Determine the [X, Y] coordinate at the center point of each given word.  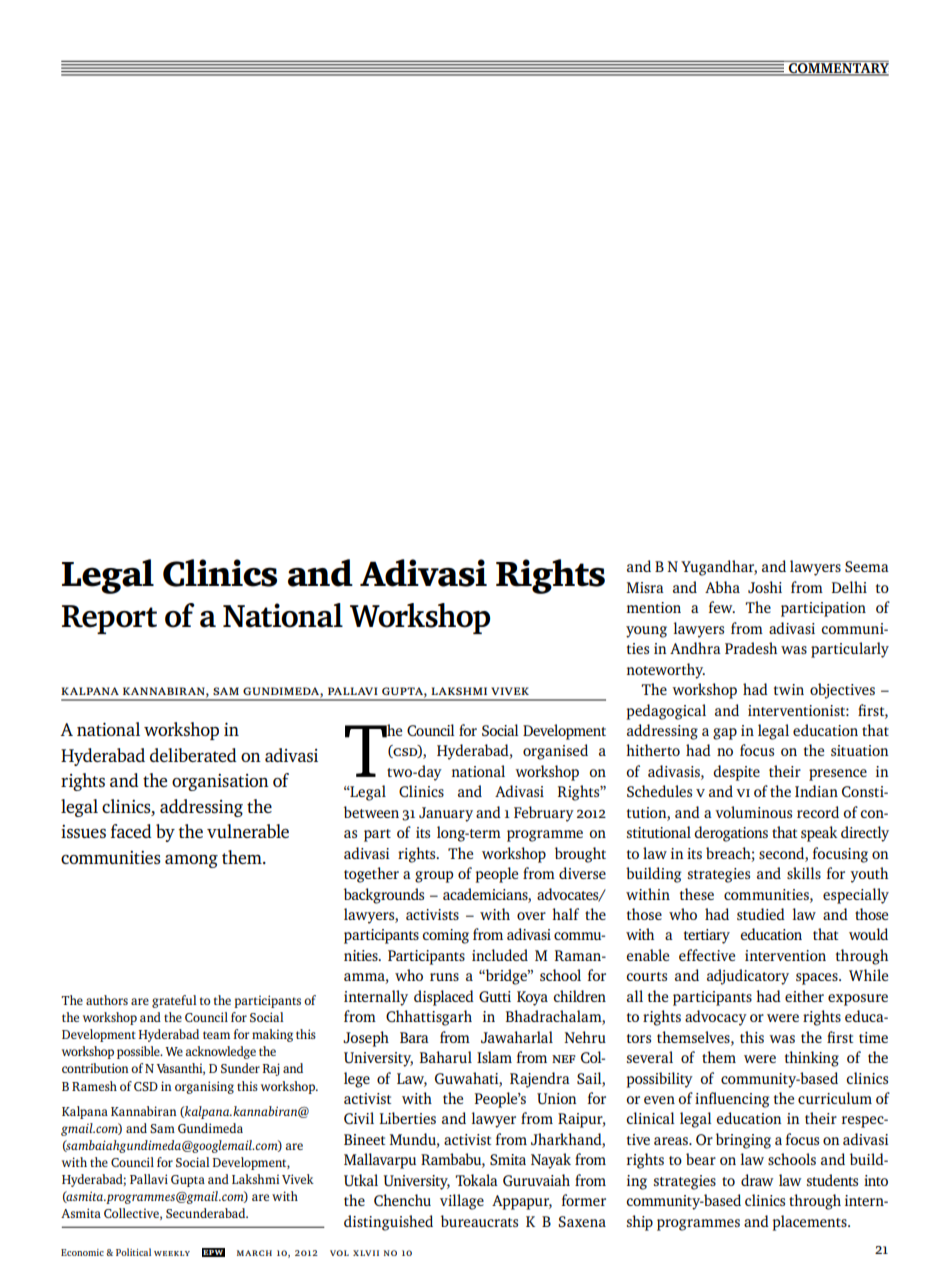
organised [555, 752]
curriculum [835, 1098]
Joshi [765, 587]
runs [444, 977]
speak [819, 834]
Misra [645, 587]
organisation [220, 782]
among [191, 861]
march [254, 1253]
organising [204, 1087]
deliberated [193, 755]
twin [789, 689]
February [544, 814]
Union [557, 1098]
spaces [818, 979]
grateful [174, 1001]
